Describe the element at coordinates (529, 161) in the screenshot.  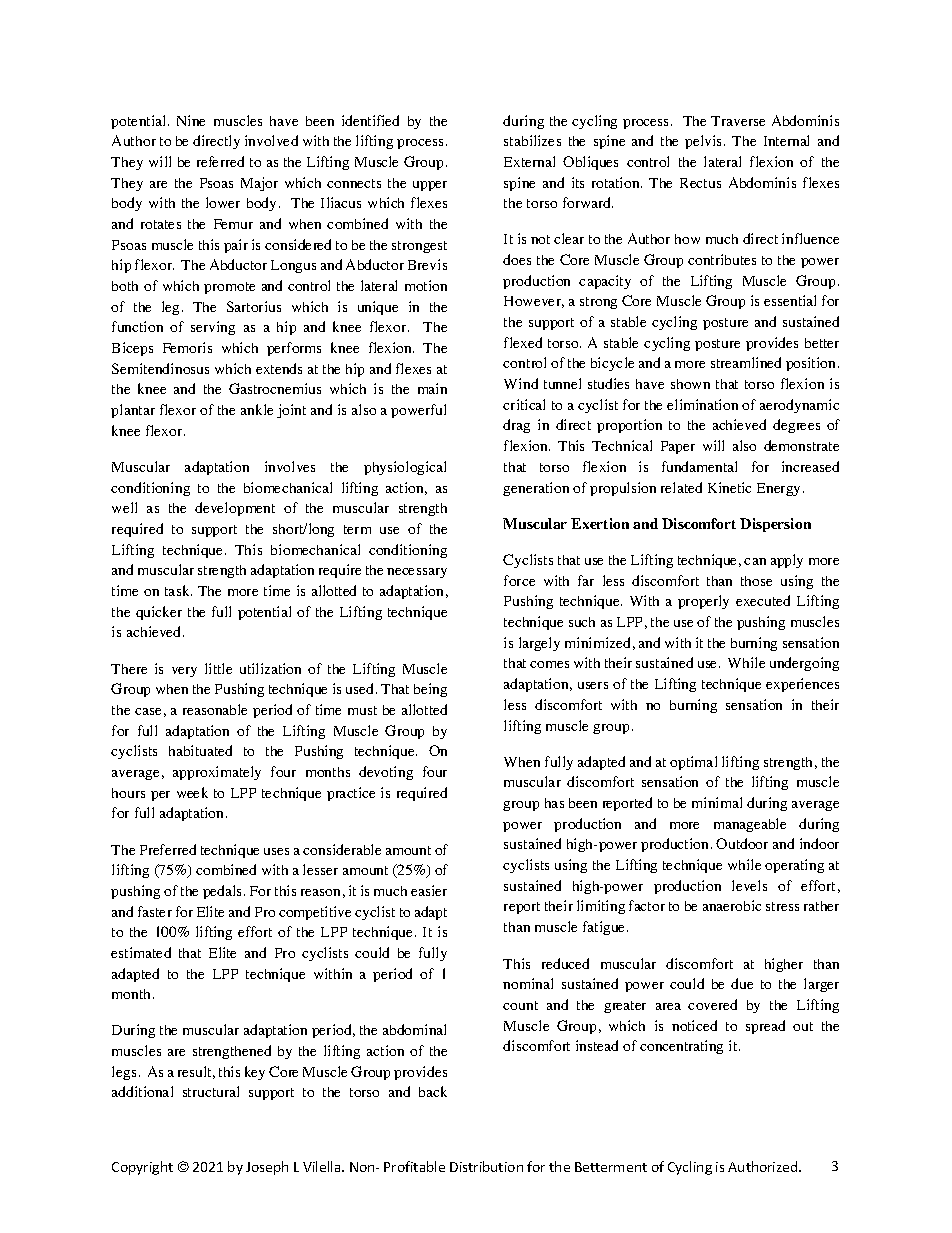
I see `External` at that location.
